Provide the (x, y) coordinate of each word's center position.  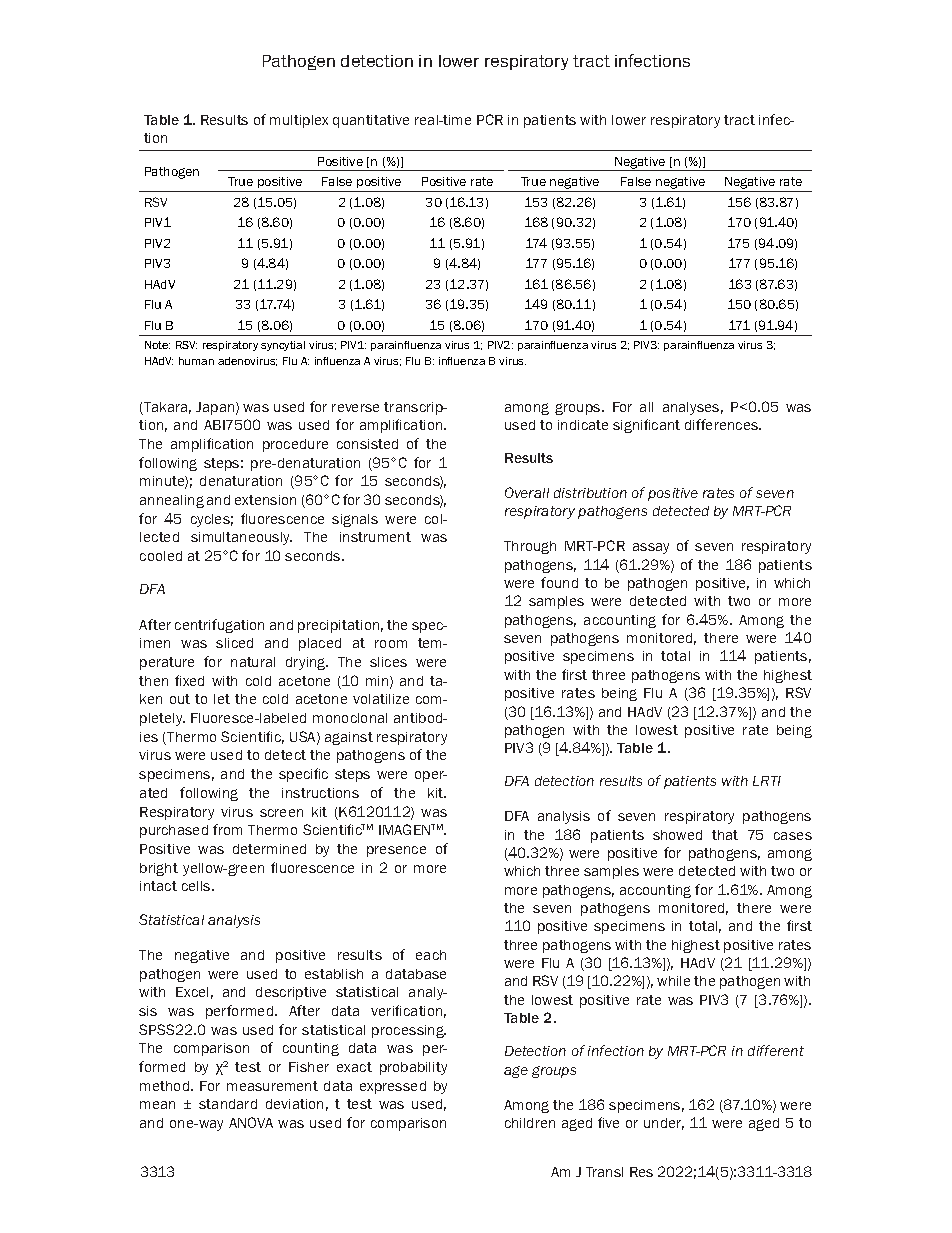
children (530, 1123)
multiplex (299, 121)
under (664, 1124)
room (391, 644)
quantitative (371, 121)
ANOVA (251, 1122)
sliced (234, 643)
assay (651, 548)
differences (723, 424)
